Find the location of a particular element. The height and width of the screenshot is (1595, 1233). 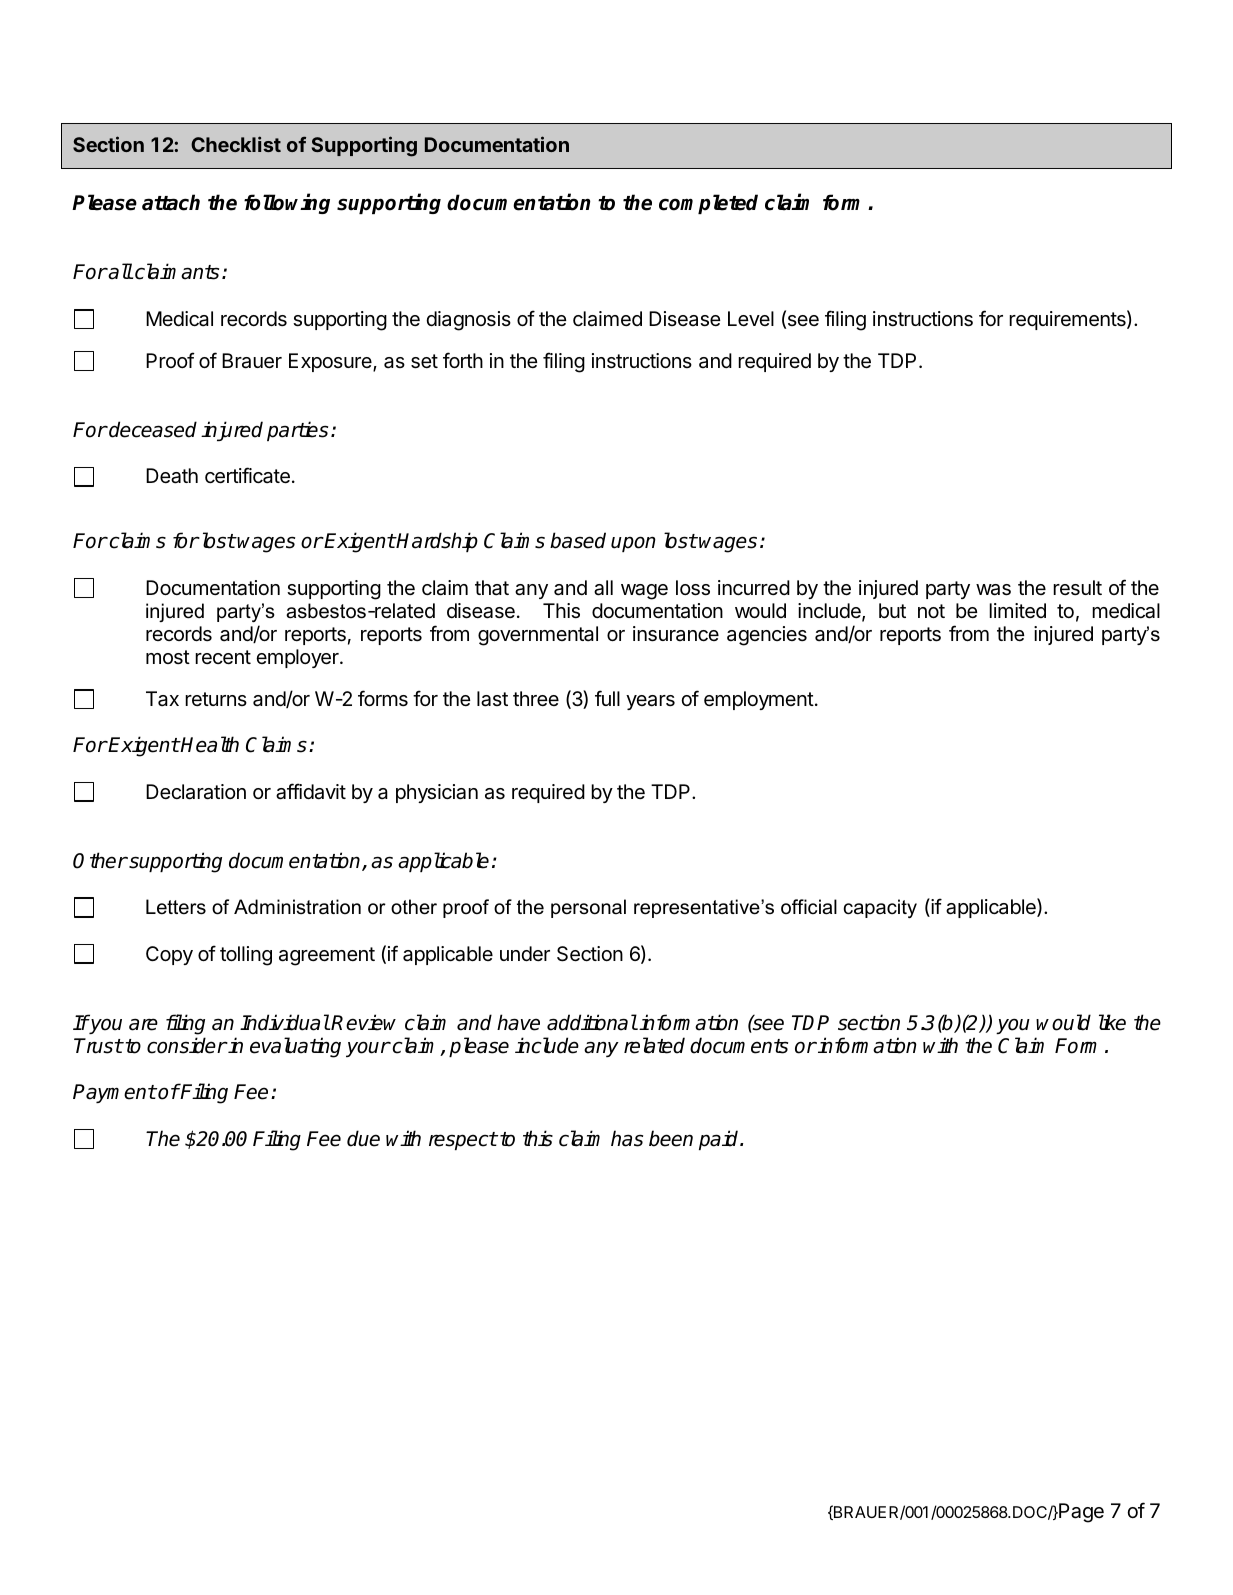

Checklist is located at coordinates (236, 144).
